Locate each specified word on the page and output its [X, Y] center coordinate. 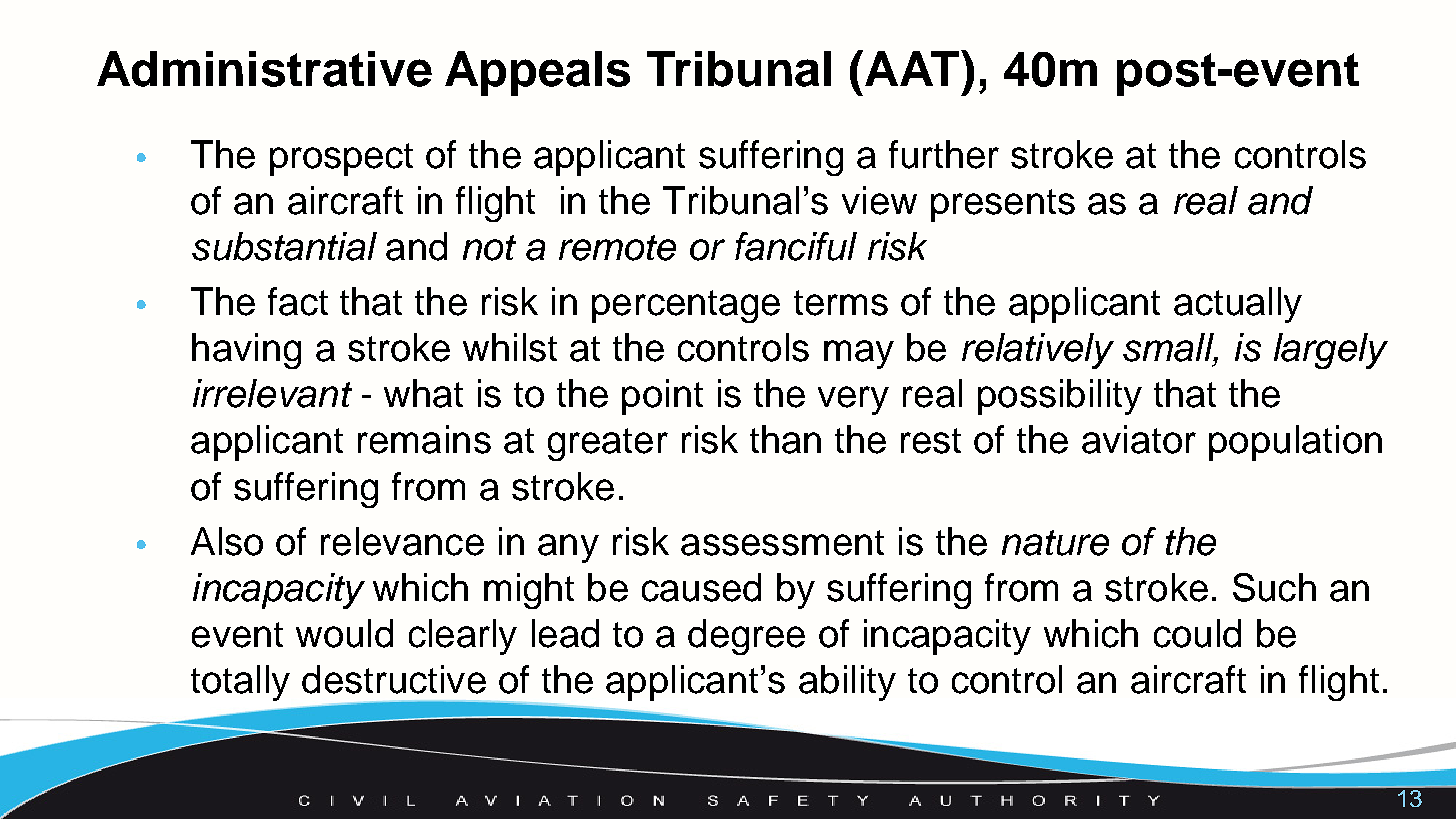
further [944, 154]
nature [1055, 543]
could [1197, 633]
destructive [394, 679]
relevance [402, 541]
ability [847, 683]
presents [1003, 205]
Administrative [264, 69]
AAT [914, 68]
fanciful [796, 246]
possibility [1060, 397]
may [859, 354]
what [423, 393]
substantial [284, 246]
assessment [782, 543]
